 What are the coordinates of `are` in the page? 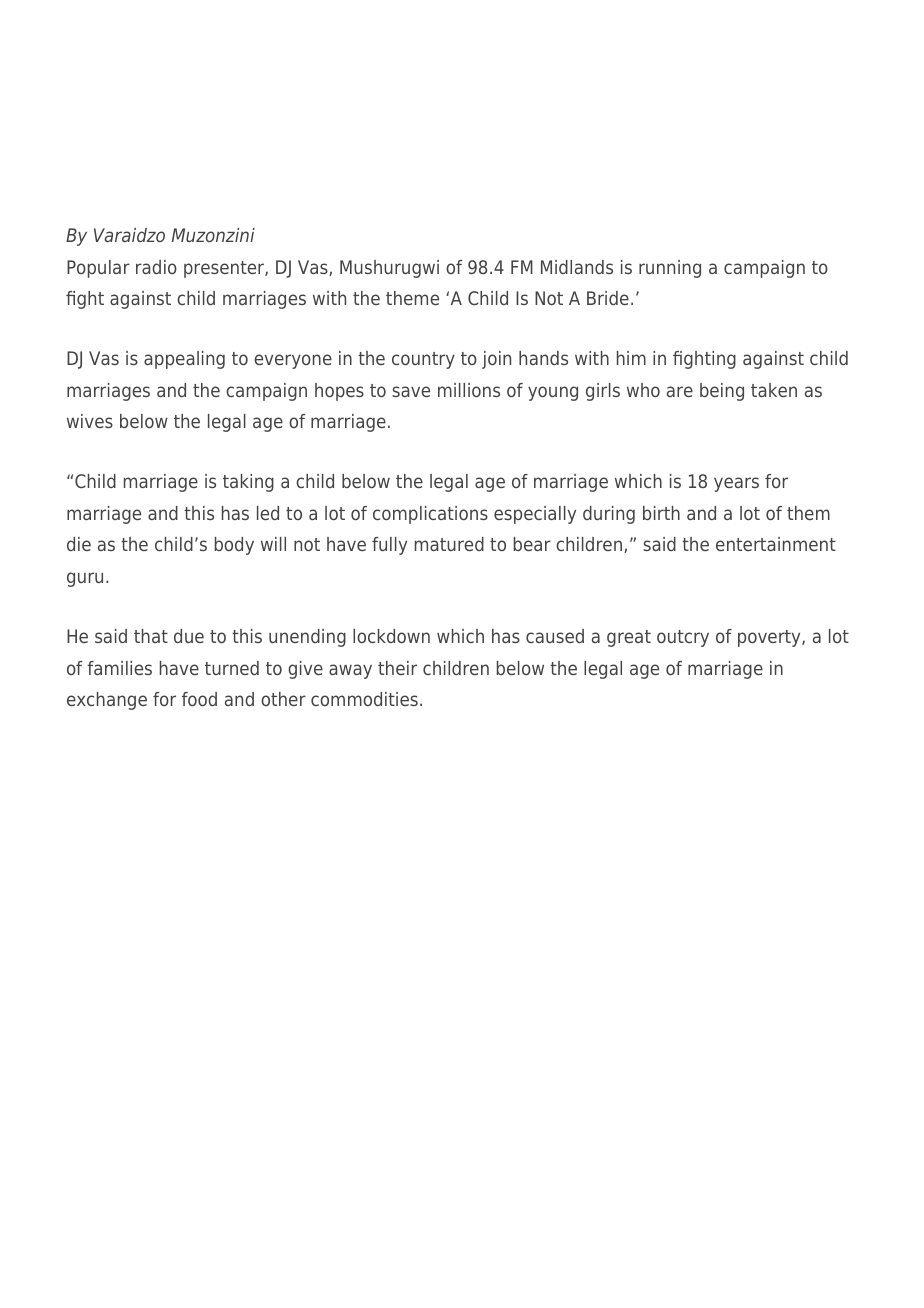 It's located at (680, 391).
